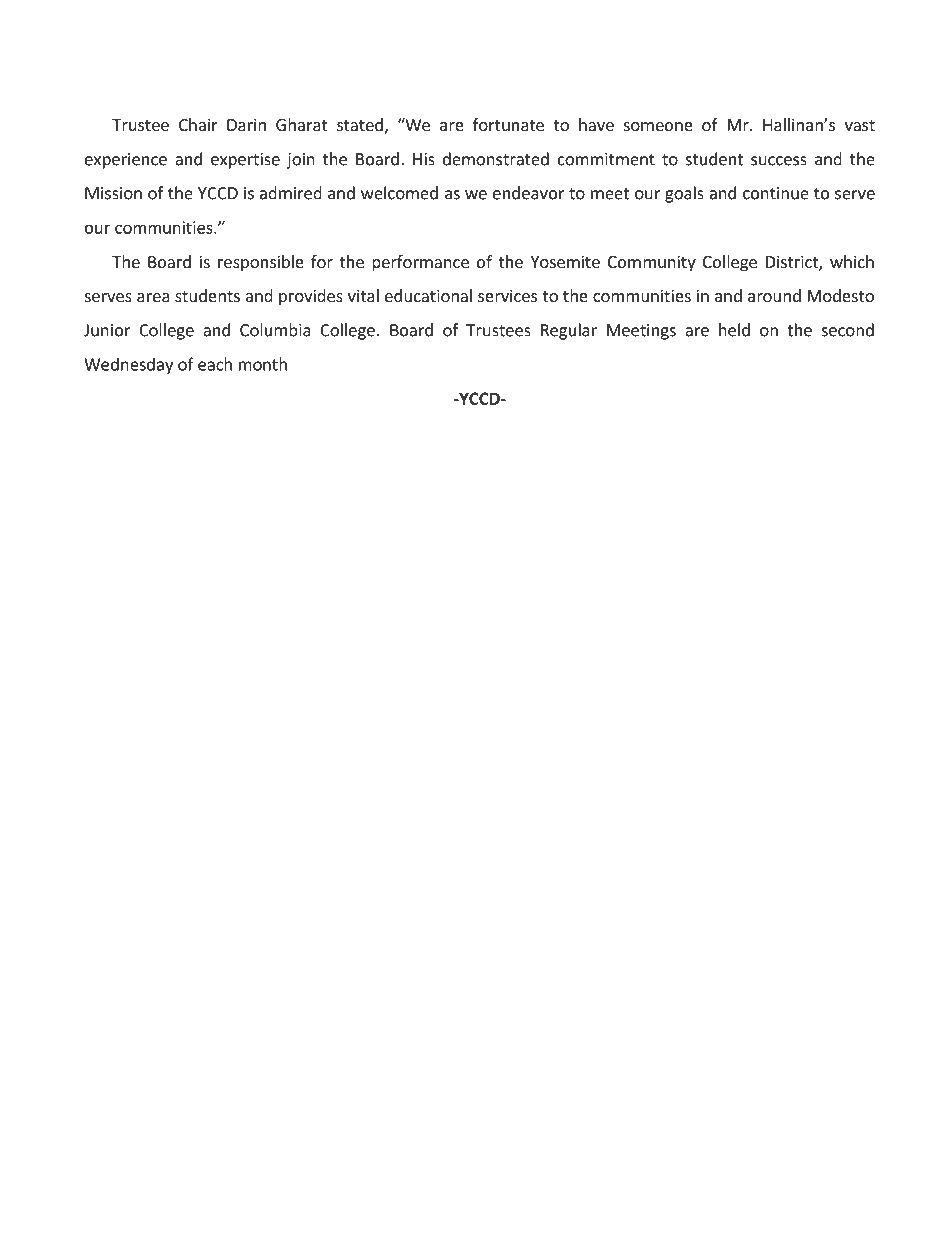 The height and width of the image is (1233, 952). I want to click on vast, so click(860, 125).
